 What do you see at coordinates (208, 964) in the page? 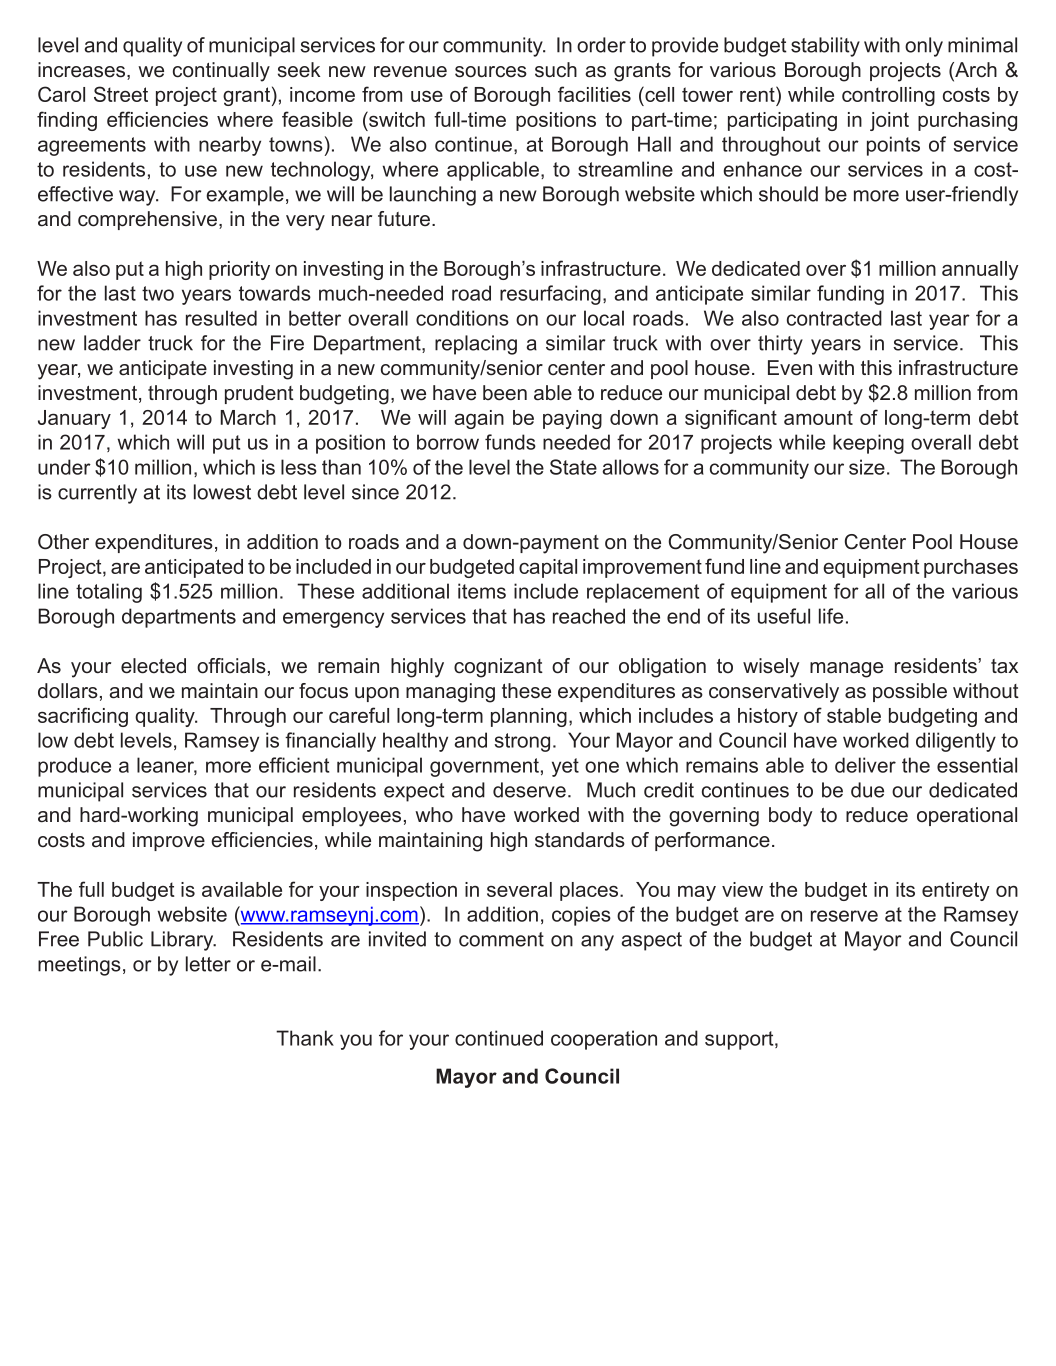
I see `letter` at bounding box center [208, 964].
